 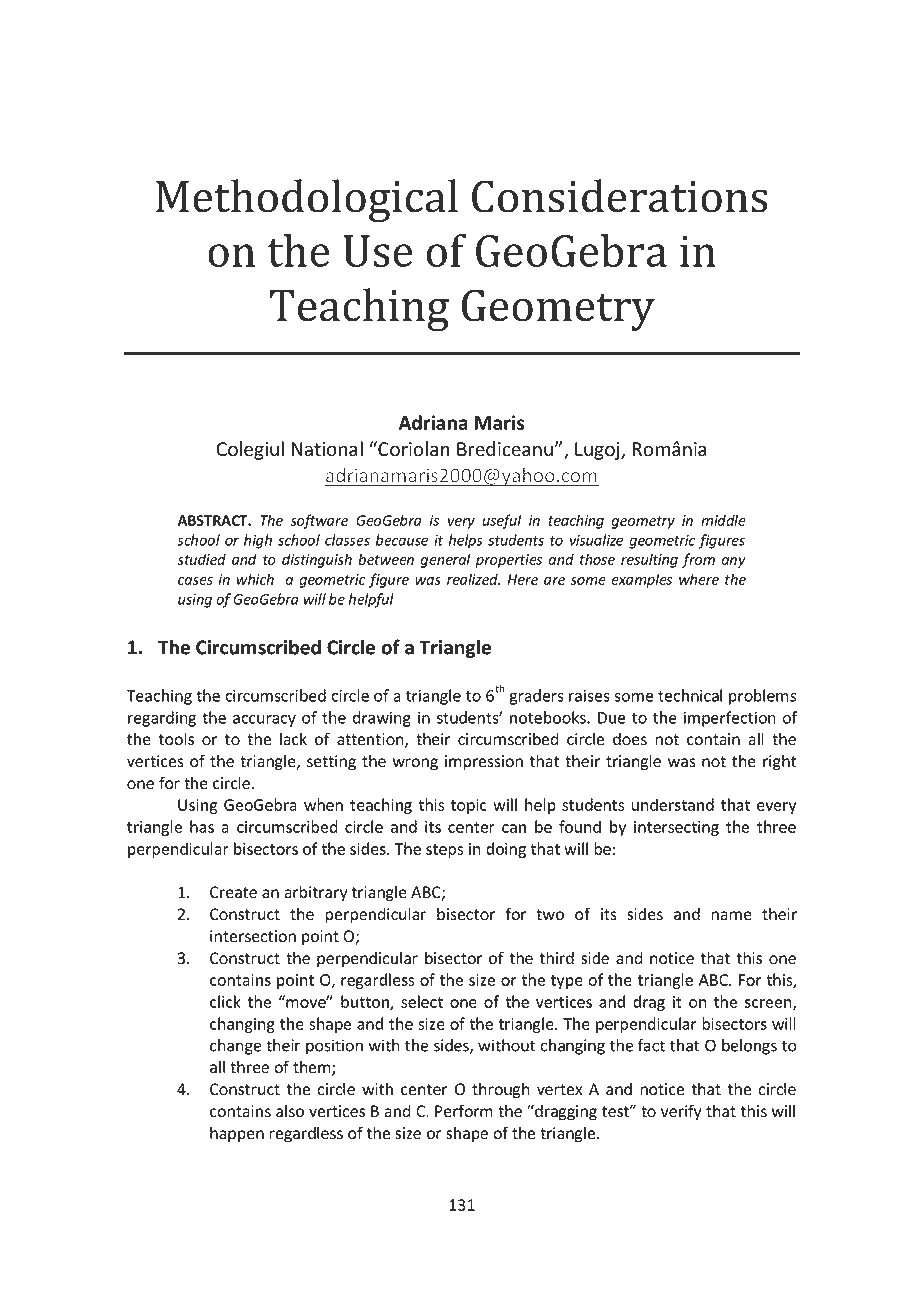 I want to click on happen, so click(x=237, y=1134).
